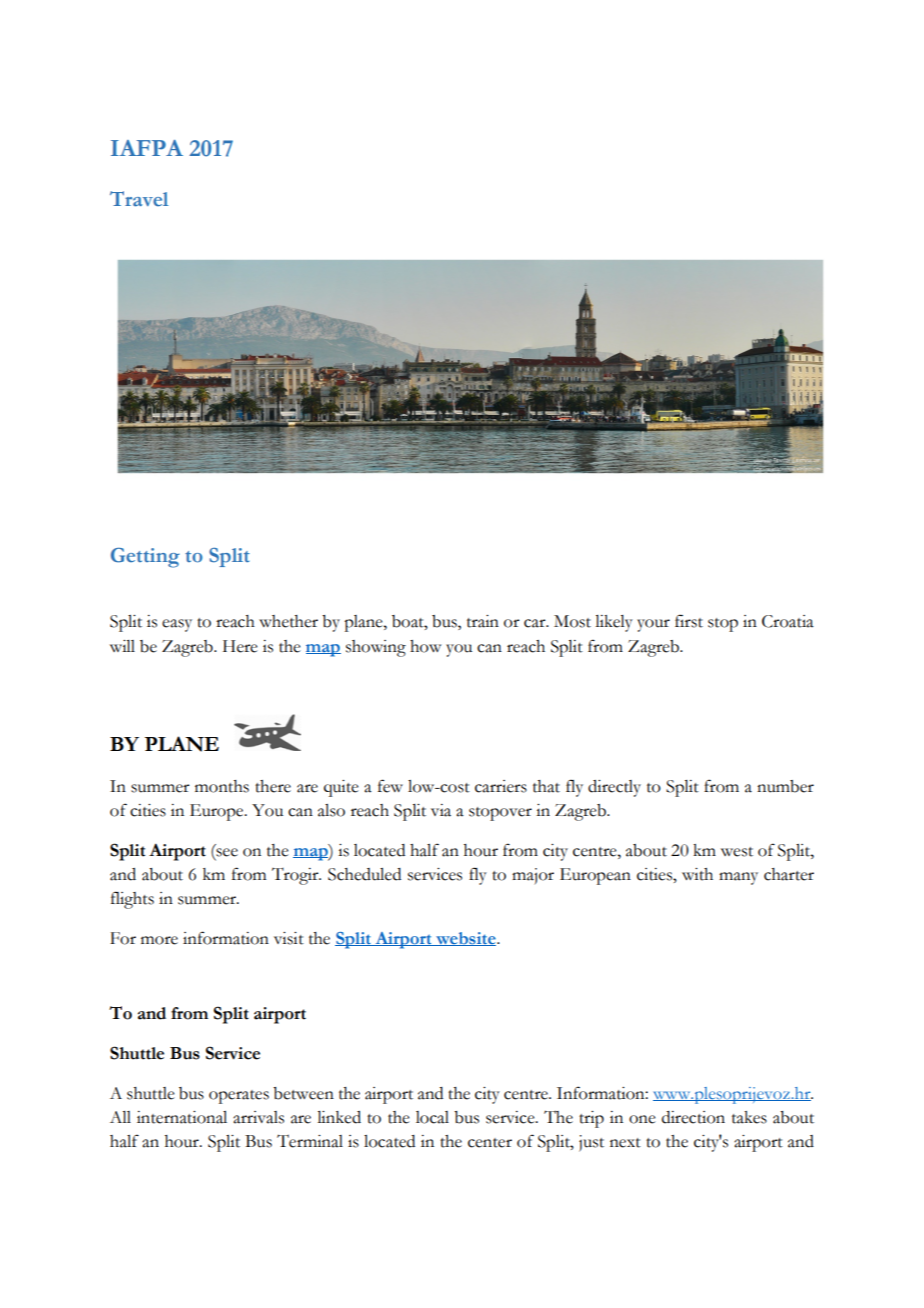 The image size is (924, 1308). I want to click on west, so click(737, 852).
